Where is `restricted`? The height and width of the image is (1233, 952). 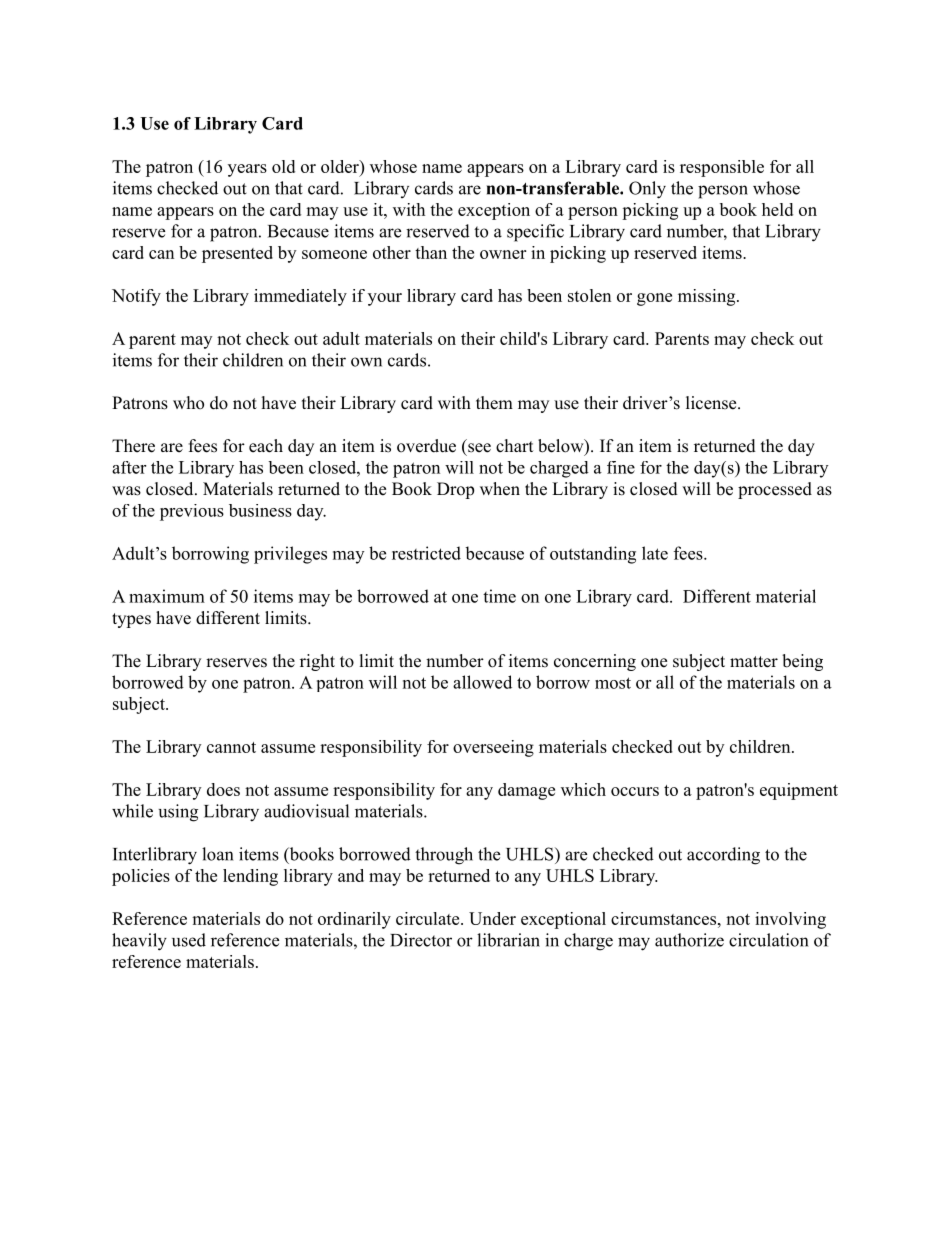 restricted is located at coordinates (426, 553).
